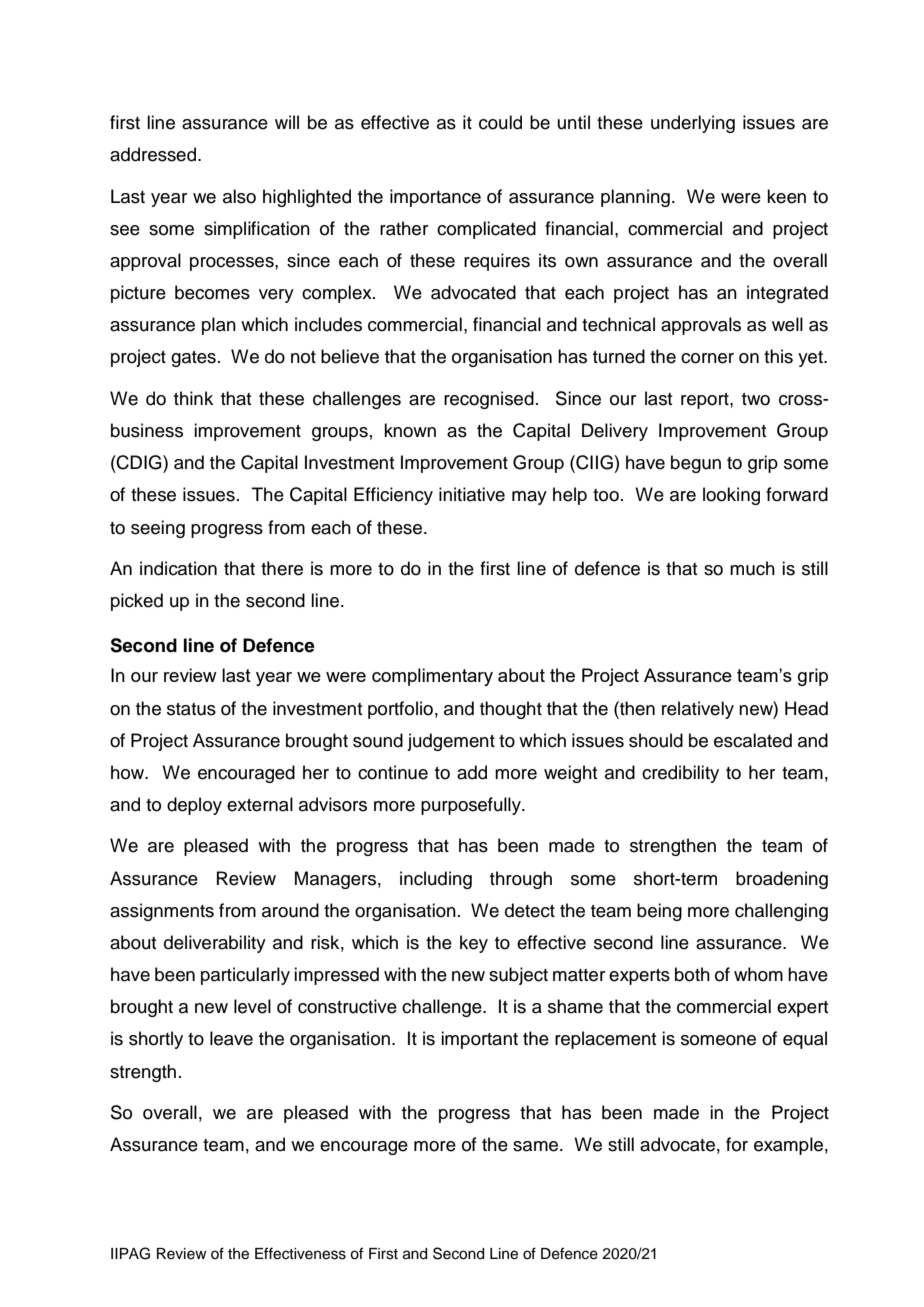 The image size is (924, 1307). Describe the element at coordinates (693, 124) in the page. I see `underlying` at that location.
